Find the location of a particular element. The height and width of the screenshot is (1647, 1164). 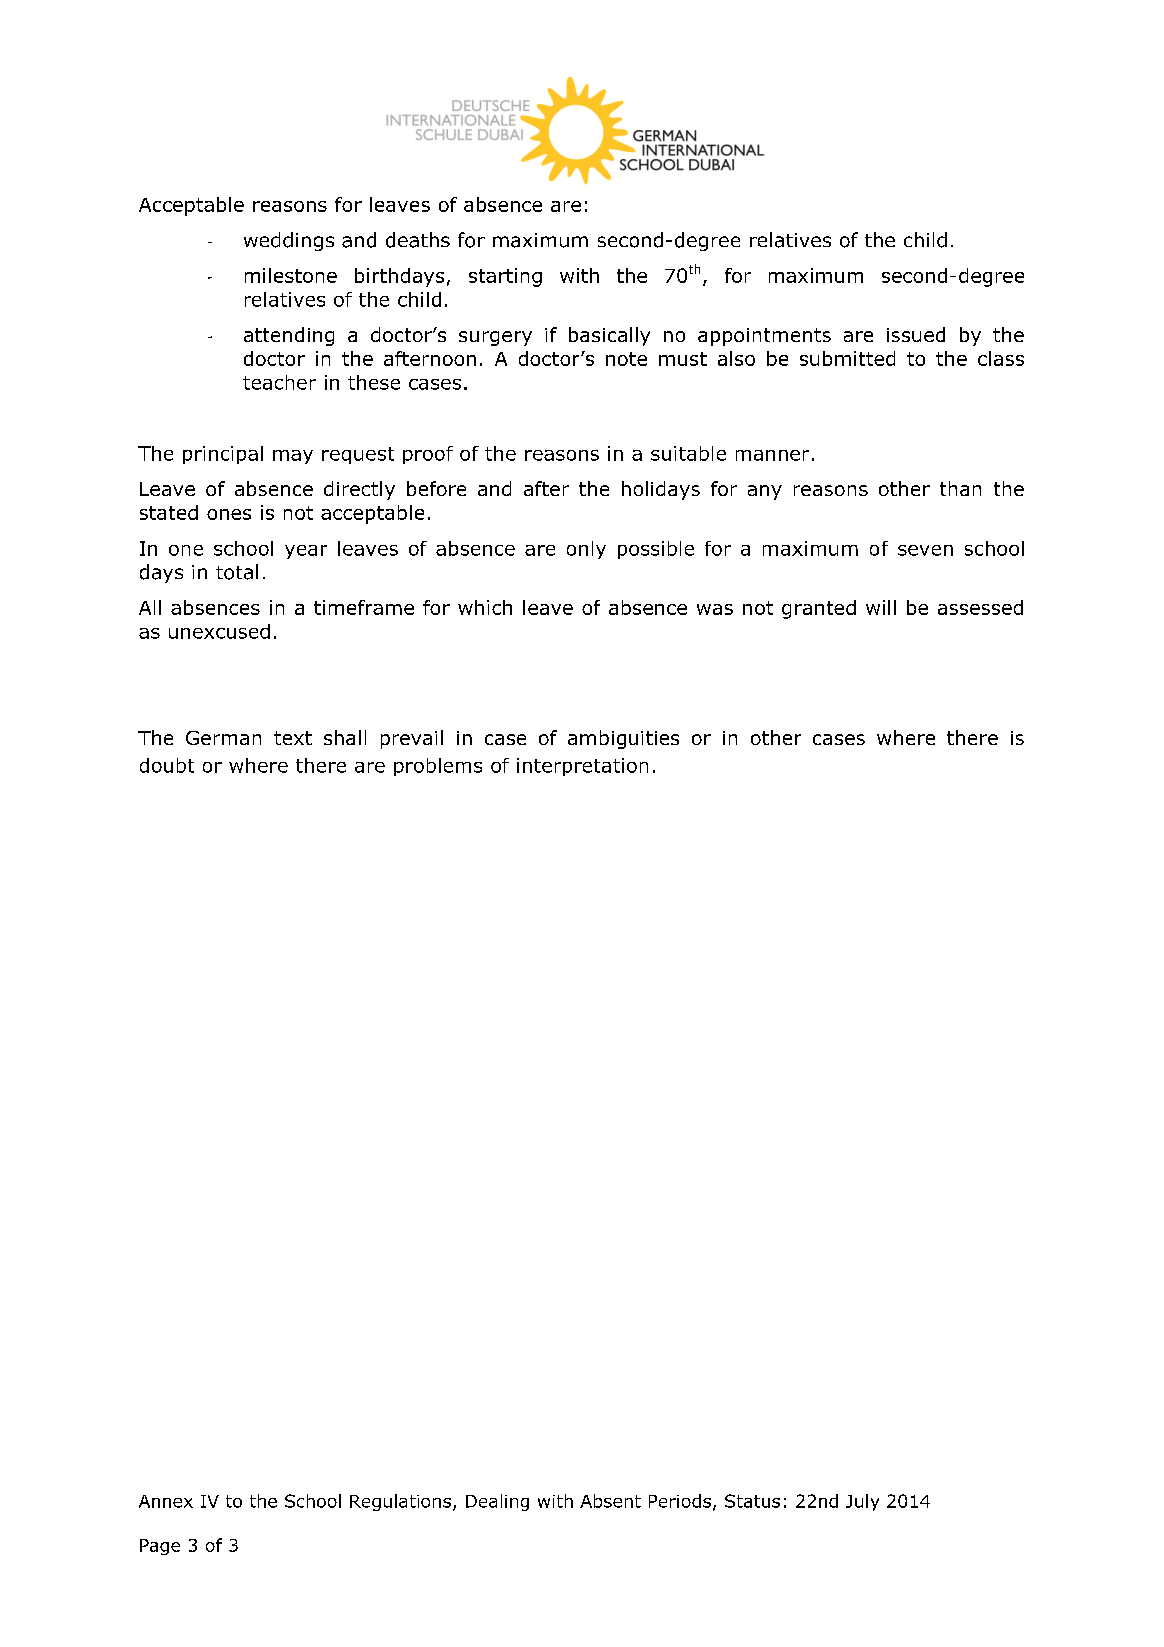

interpretation is located at coordinates (582, 767).
